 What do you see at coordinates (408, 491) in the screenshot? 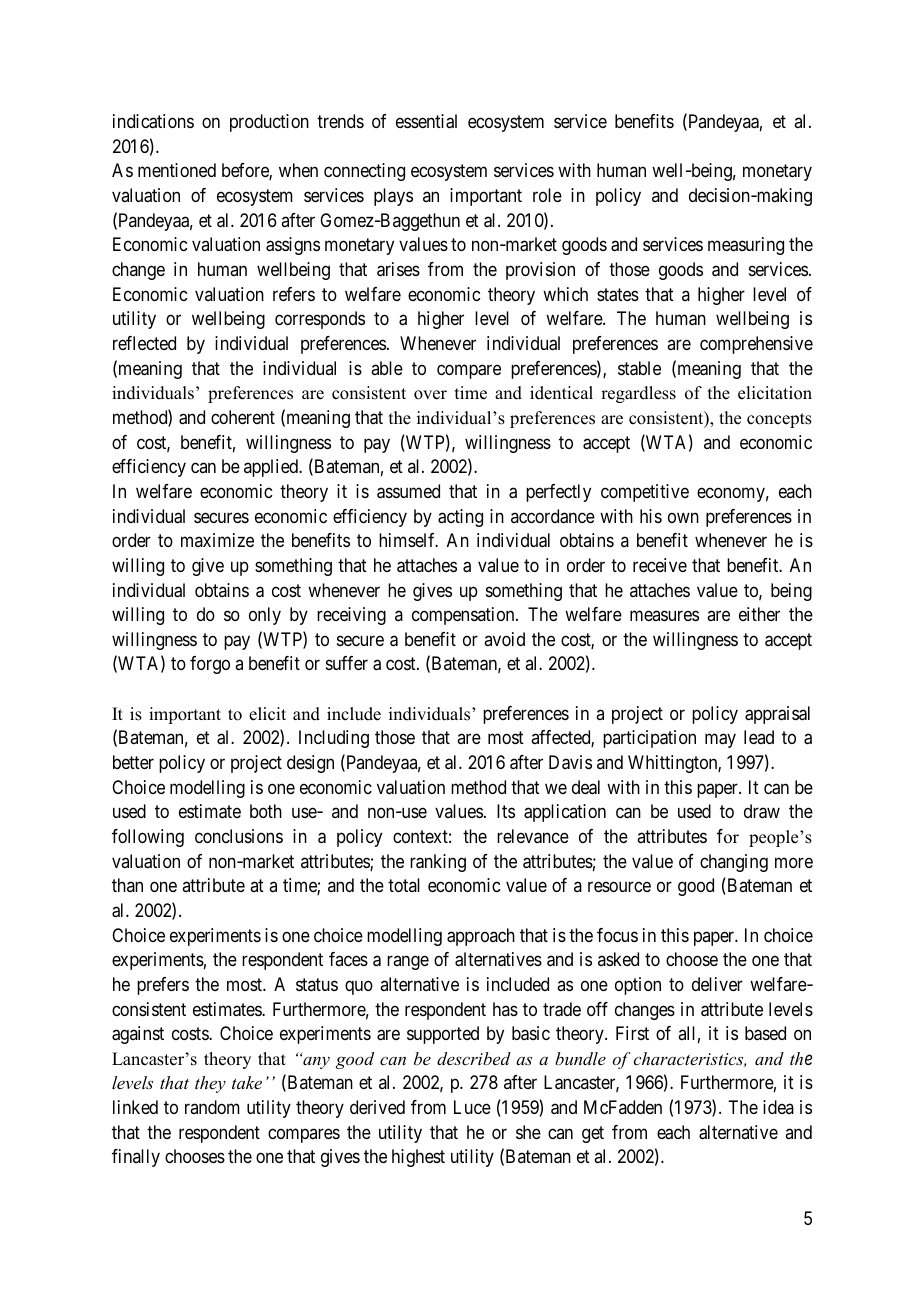
I see `assumed` at bounding box center [408, 491].
